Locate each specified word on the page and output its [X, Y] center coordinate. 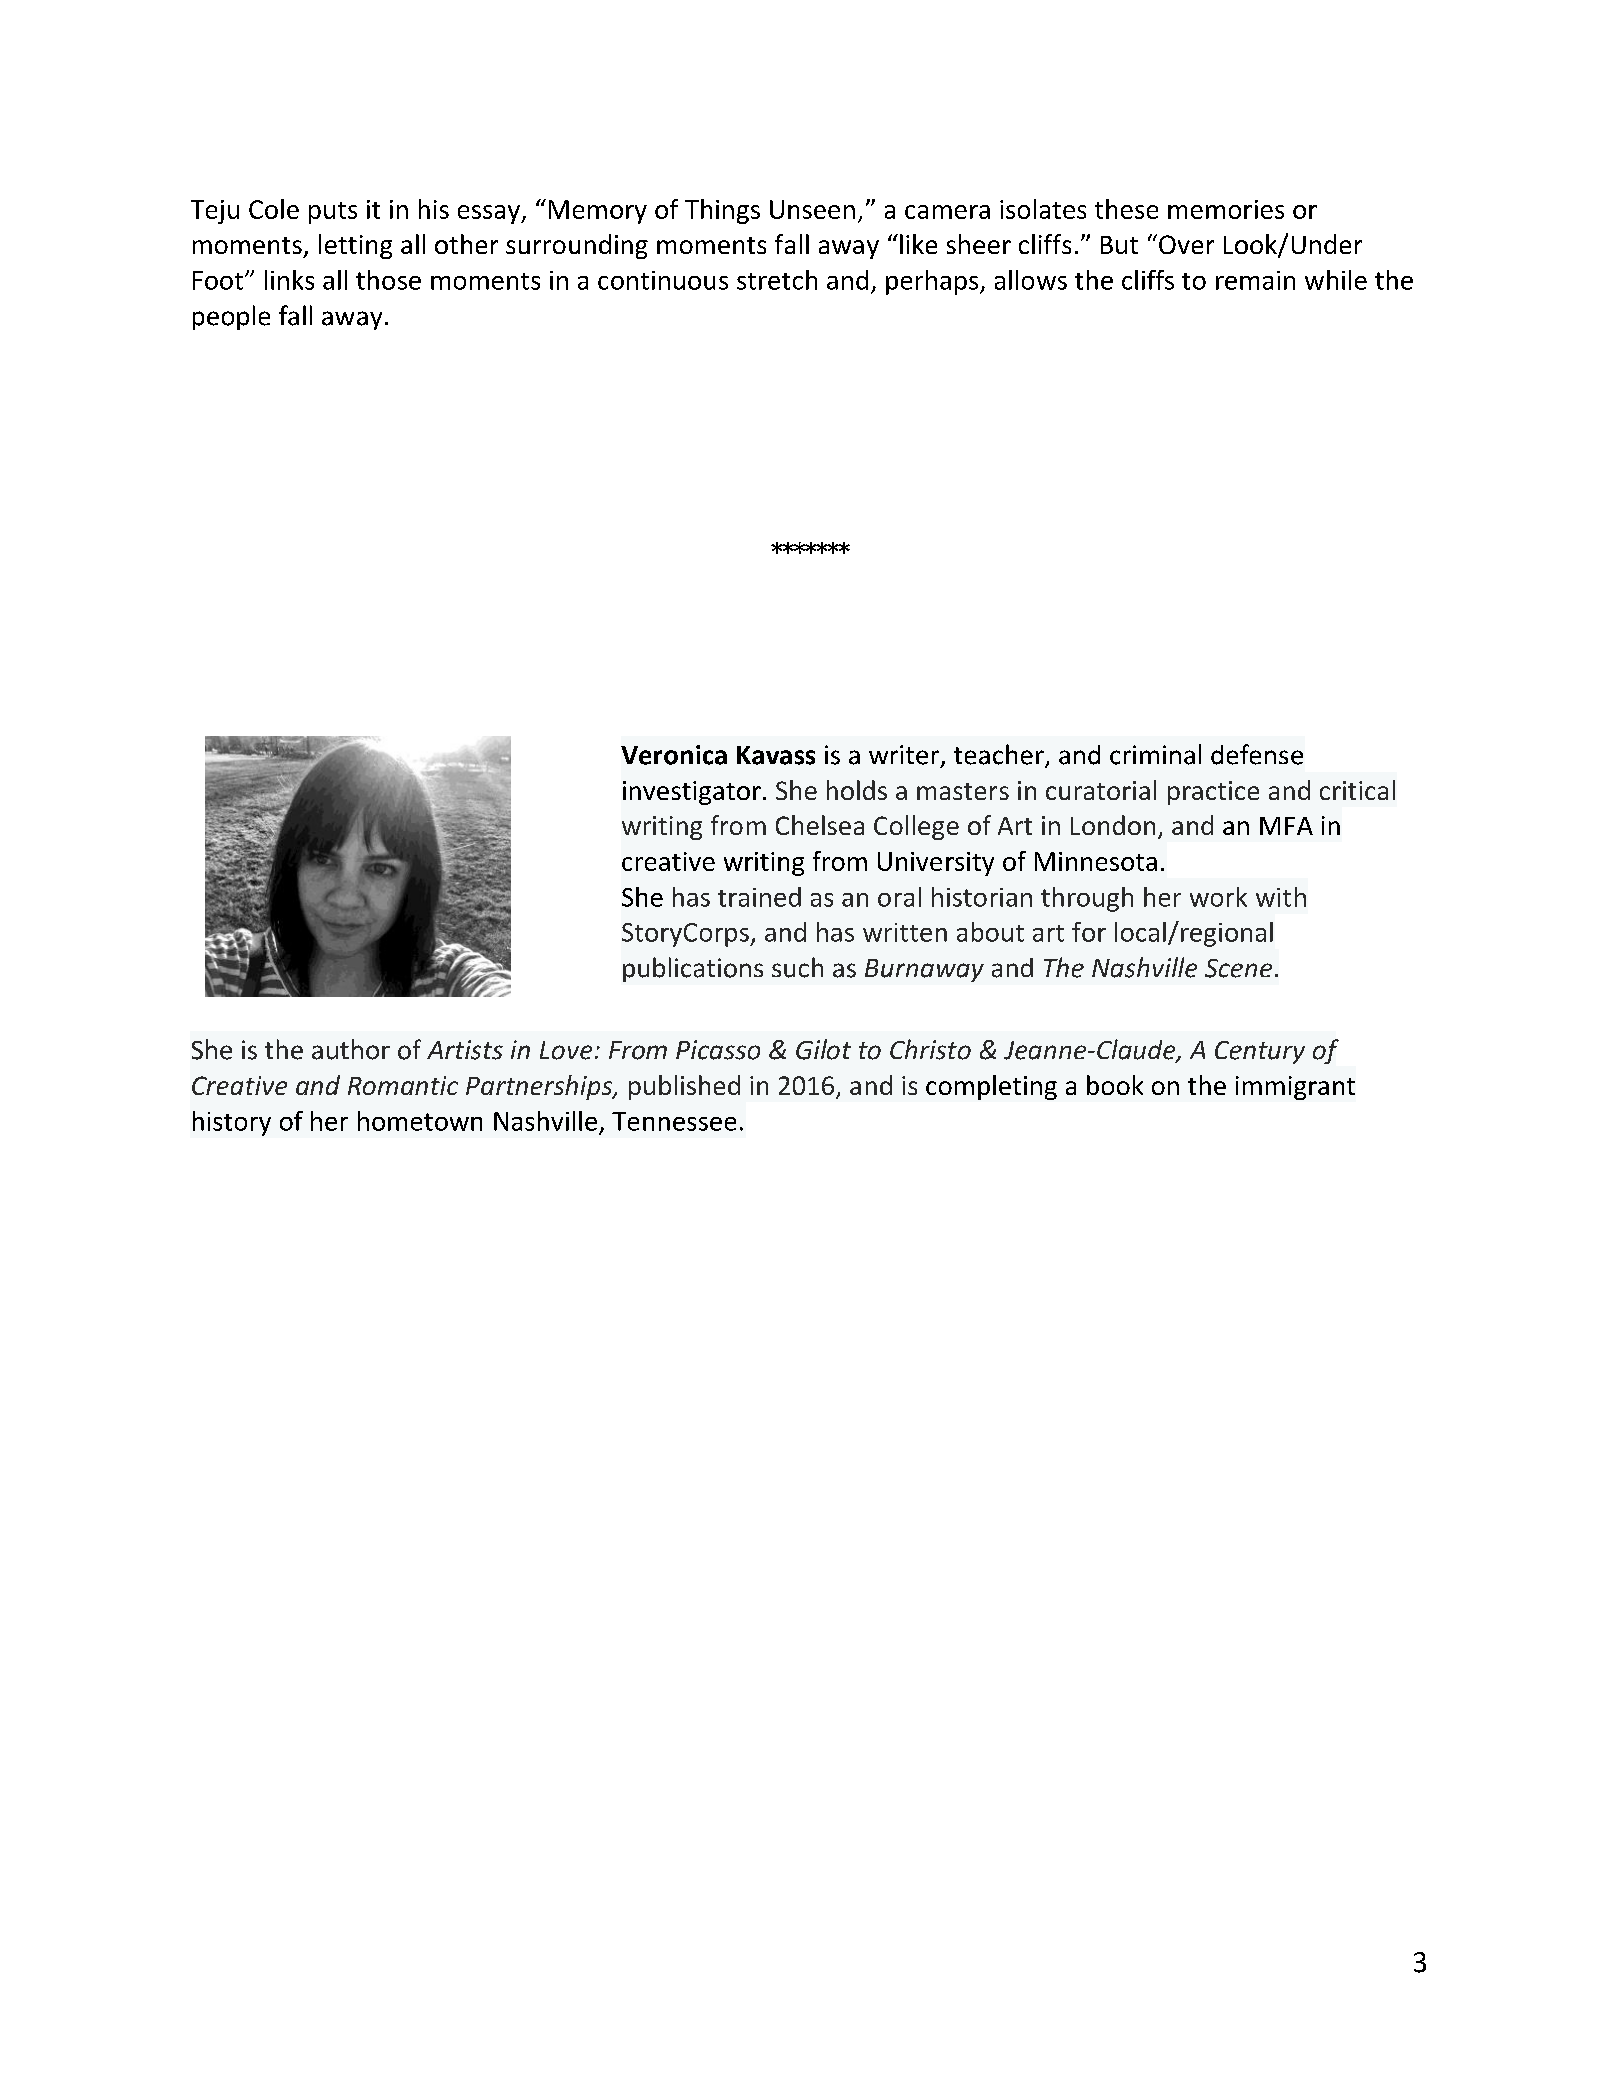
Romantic [403, 1085]
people [231, 317]
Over [1186, 244]
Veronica [674, 755]
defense [1257, 754]
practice [1213, 793]
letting [355, 246]
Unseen [812, 209]
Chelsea [820, 825]
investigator [692, 793]
